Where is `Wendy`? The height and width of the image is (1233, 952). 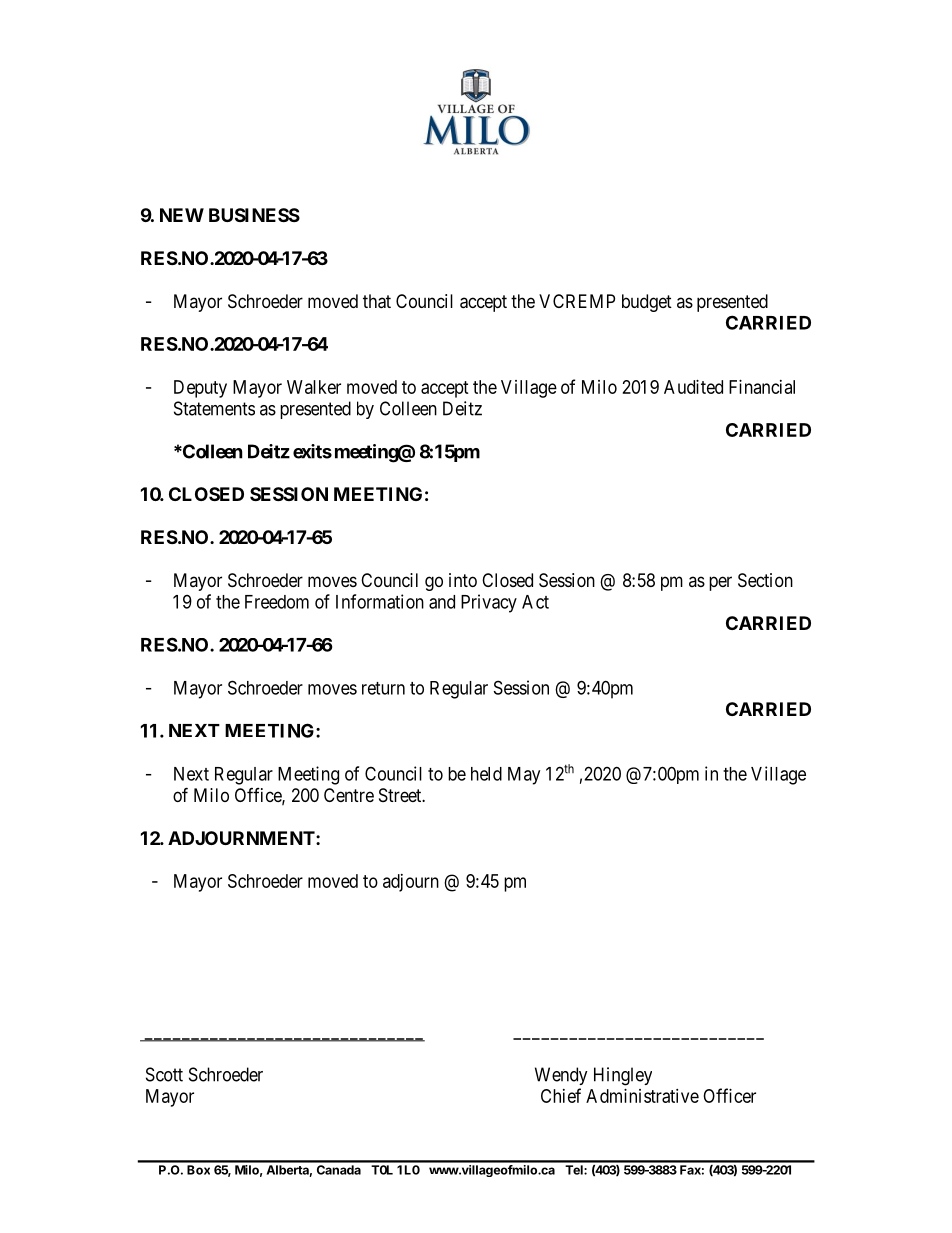 Wendy is located at coordinates (561, 1076).
